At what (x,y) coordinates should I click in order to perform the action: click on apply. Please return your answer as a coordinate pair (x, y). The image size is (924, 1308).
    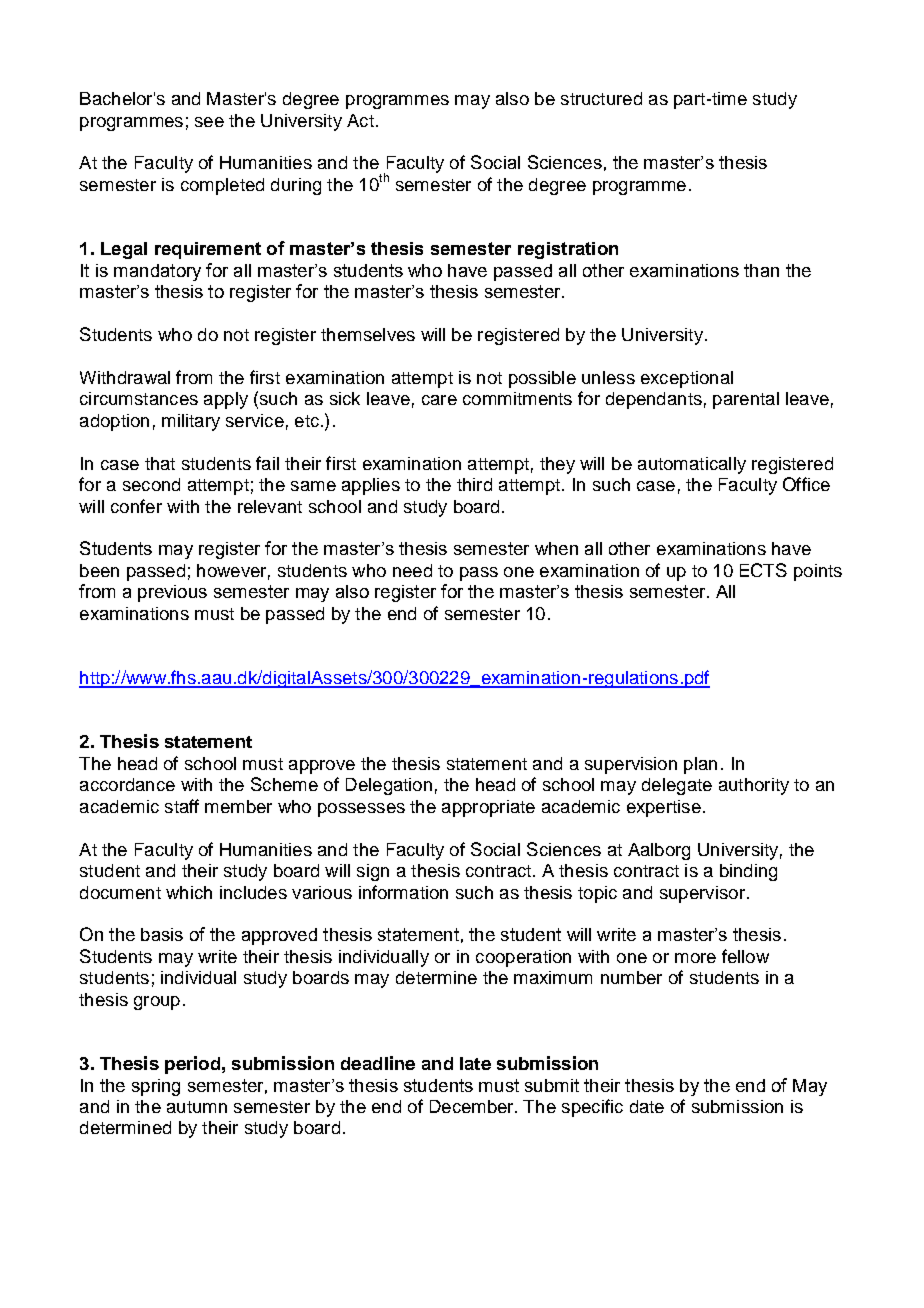
    Looking at the image, I should click on (226, 400).
